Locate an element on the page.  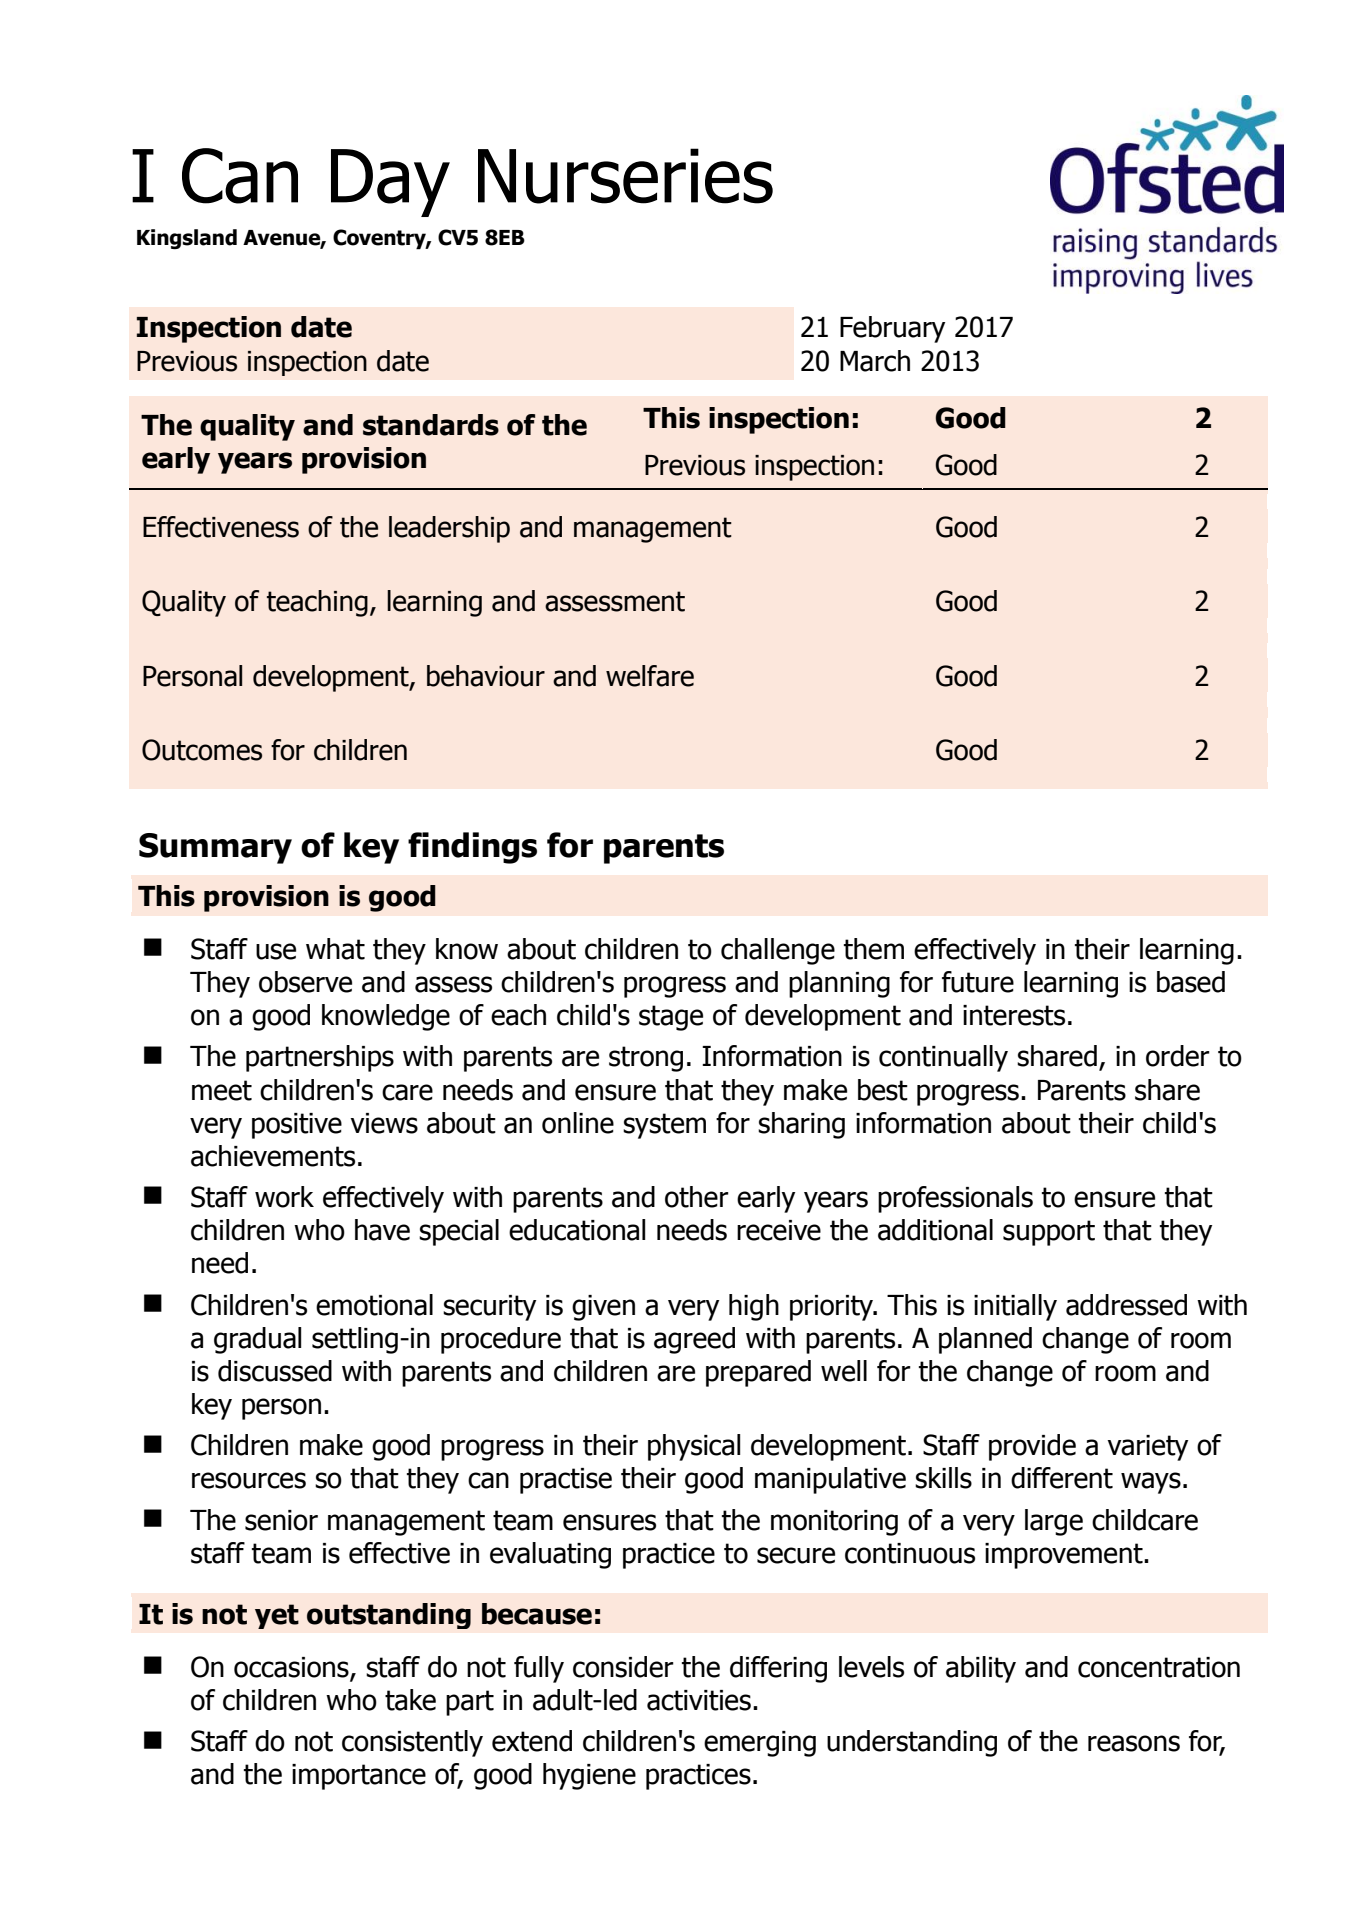
February is located at coordinates (892, 329).
